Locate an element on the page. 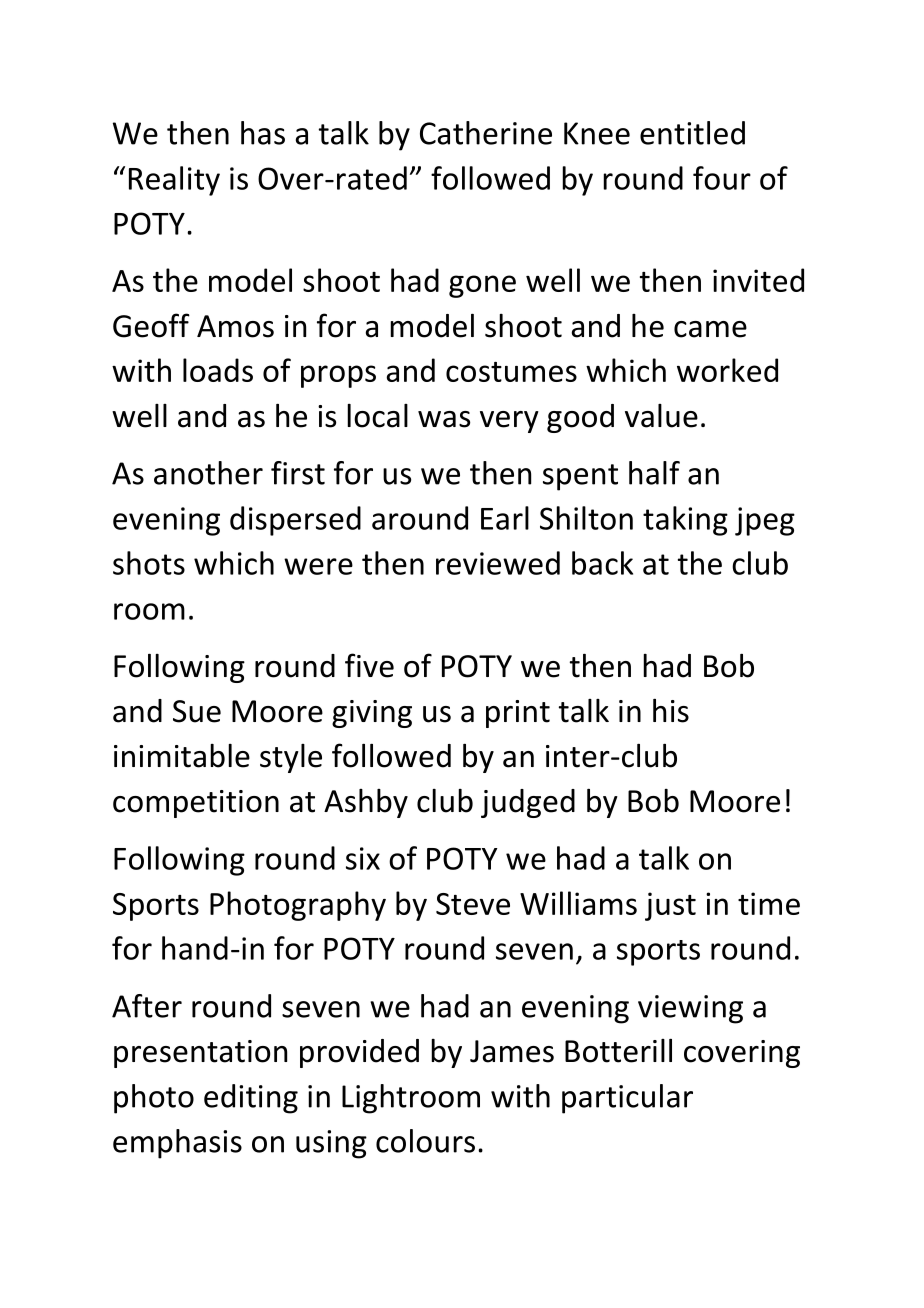  editing is located at coordinates (251, 1099).
